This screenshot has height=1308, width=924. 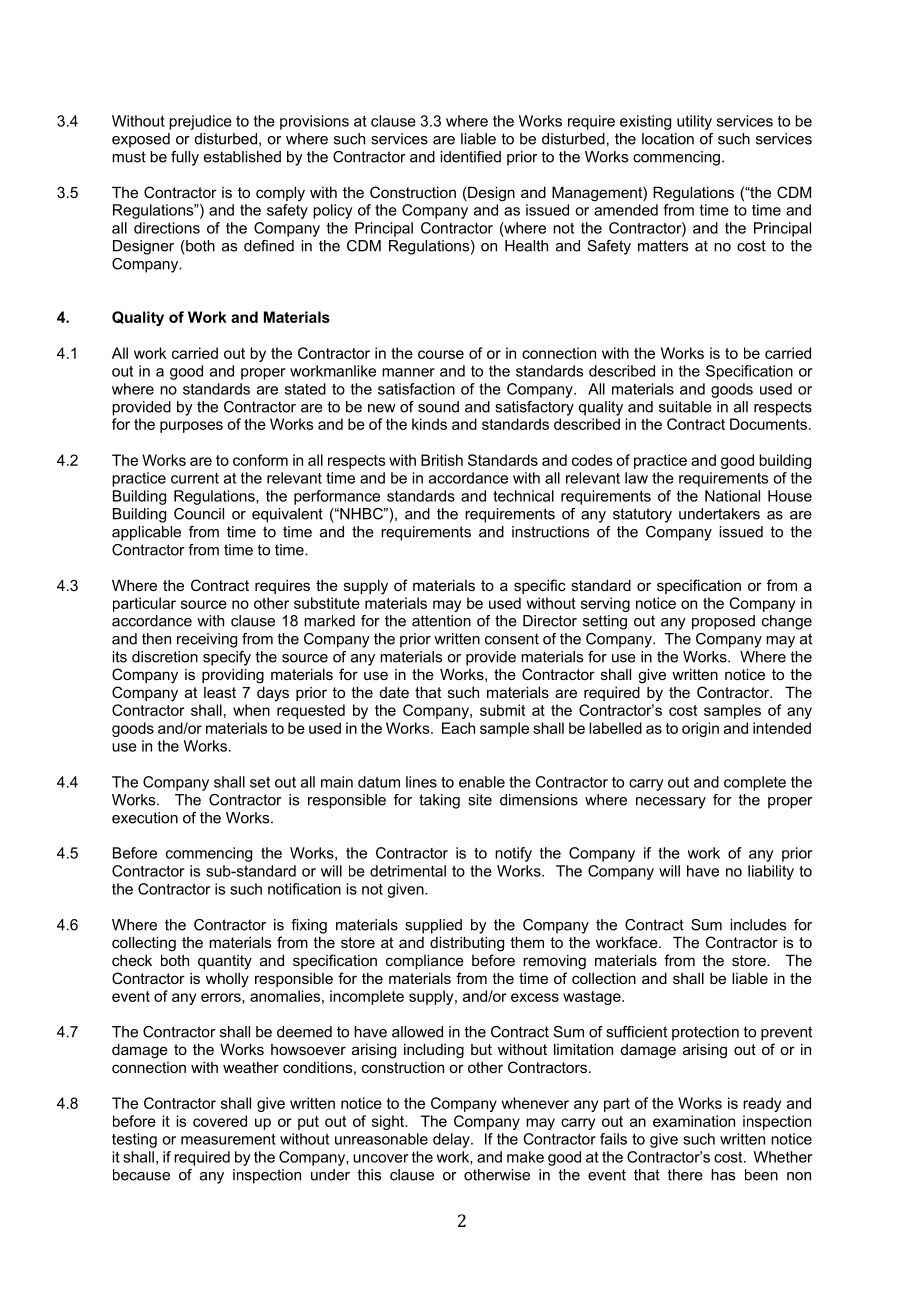 What do you see at coordinates (732, 496) in the screenshot?
I see `National` at bounding box center [732, 496].
